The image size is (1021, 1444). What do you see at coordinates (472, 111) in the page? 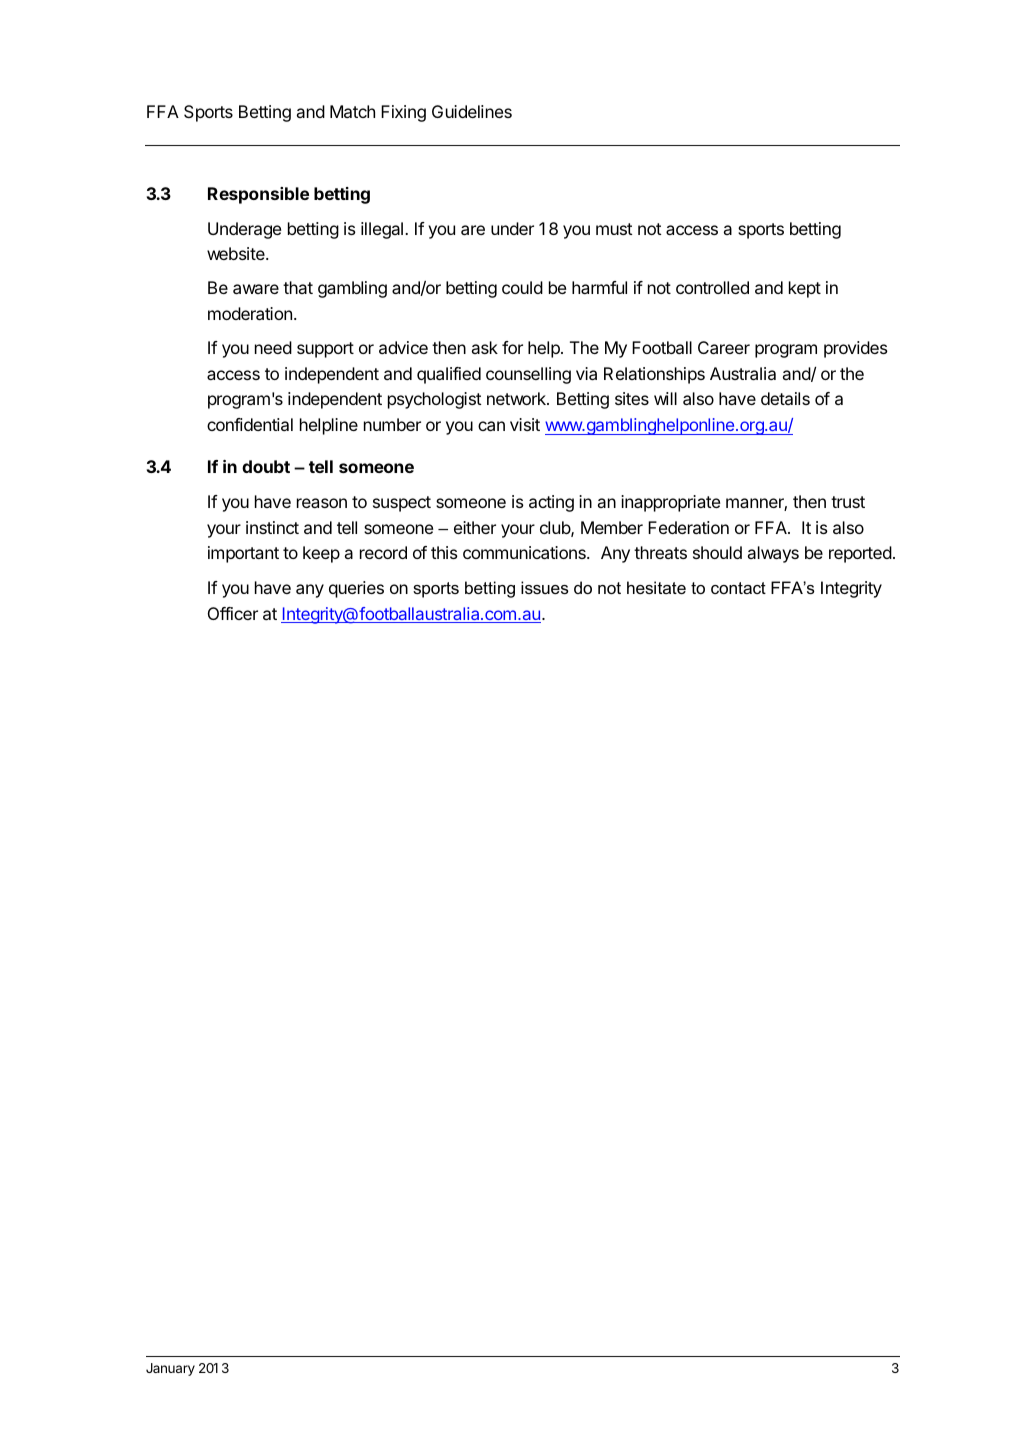
I see `Guidelines` at bounding box center [472, 111].
